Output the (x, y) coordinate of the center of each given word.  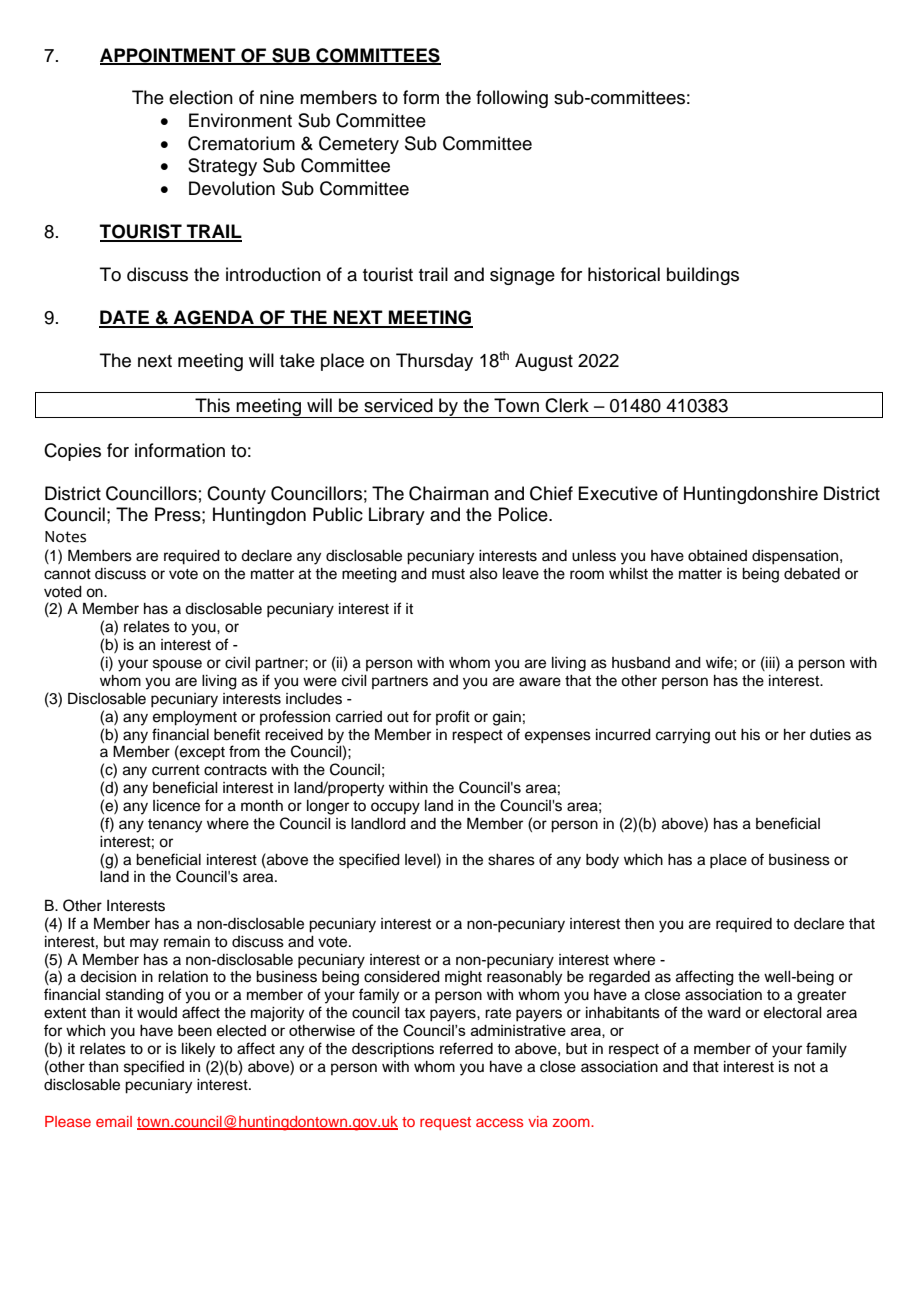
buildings (703, 276)
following (512, 99)
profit (453, 717)
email (114, 1121)
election (201, 97)
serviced (398, 405)
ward (724, 1013)
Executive (618, 493)
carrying (683, 736)
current (176, 770)
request (445, 1123)
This (212, 405)
